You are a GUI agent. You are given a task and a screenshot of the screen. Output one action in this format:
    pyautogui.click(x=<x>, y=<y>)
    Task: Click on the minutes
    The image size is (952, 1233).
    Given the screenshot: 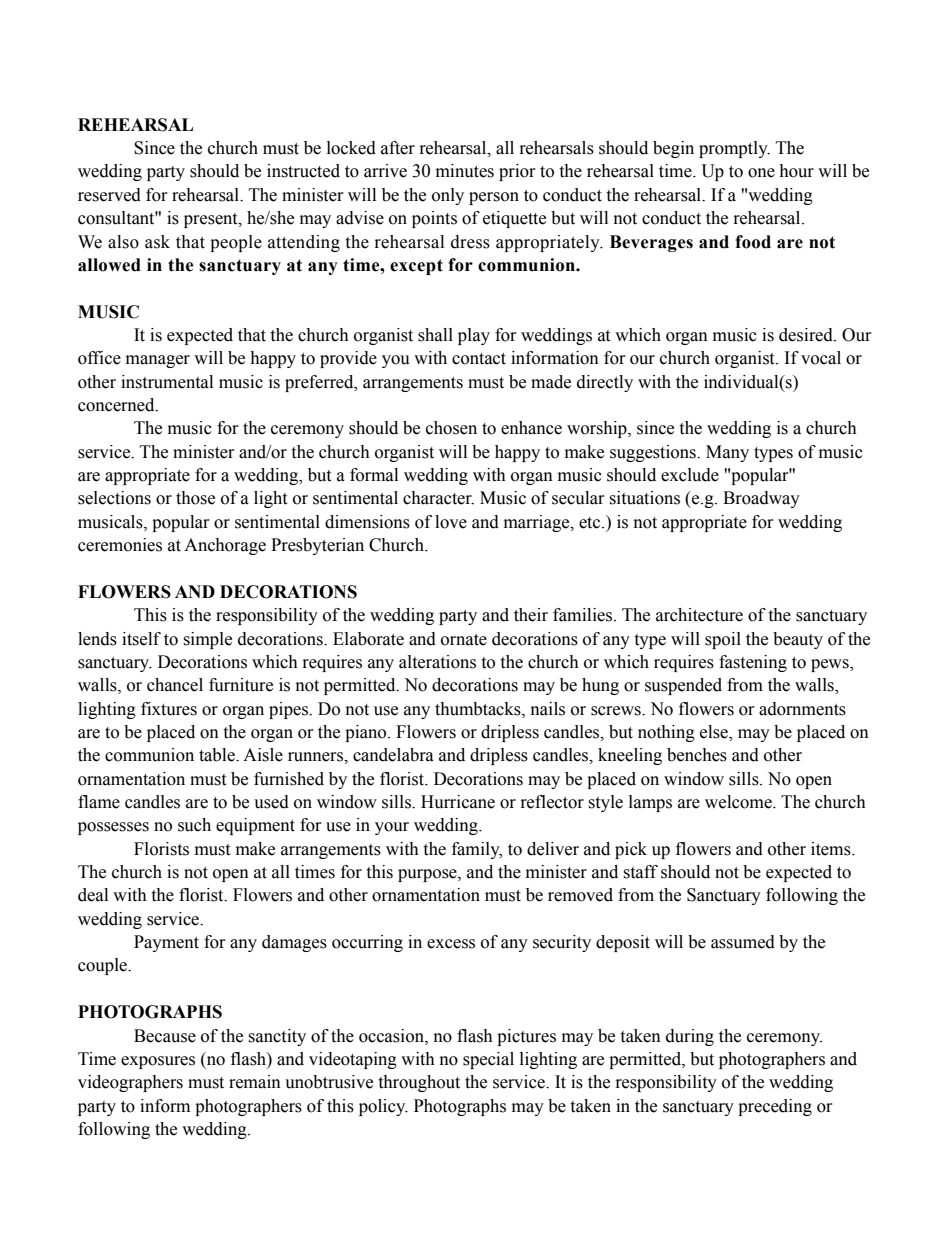 What is the action you would take?
    pyautogui.click(x=465, y=171)
